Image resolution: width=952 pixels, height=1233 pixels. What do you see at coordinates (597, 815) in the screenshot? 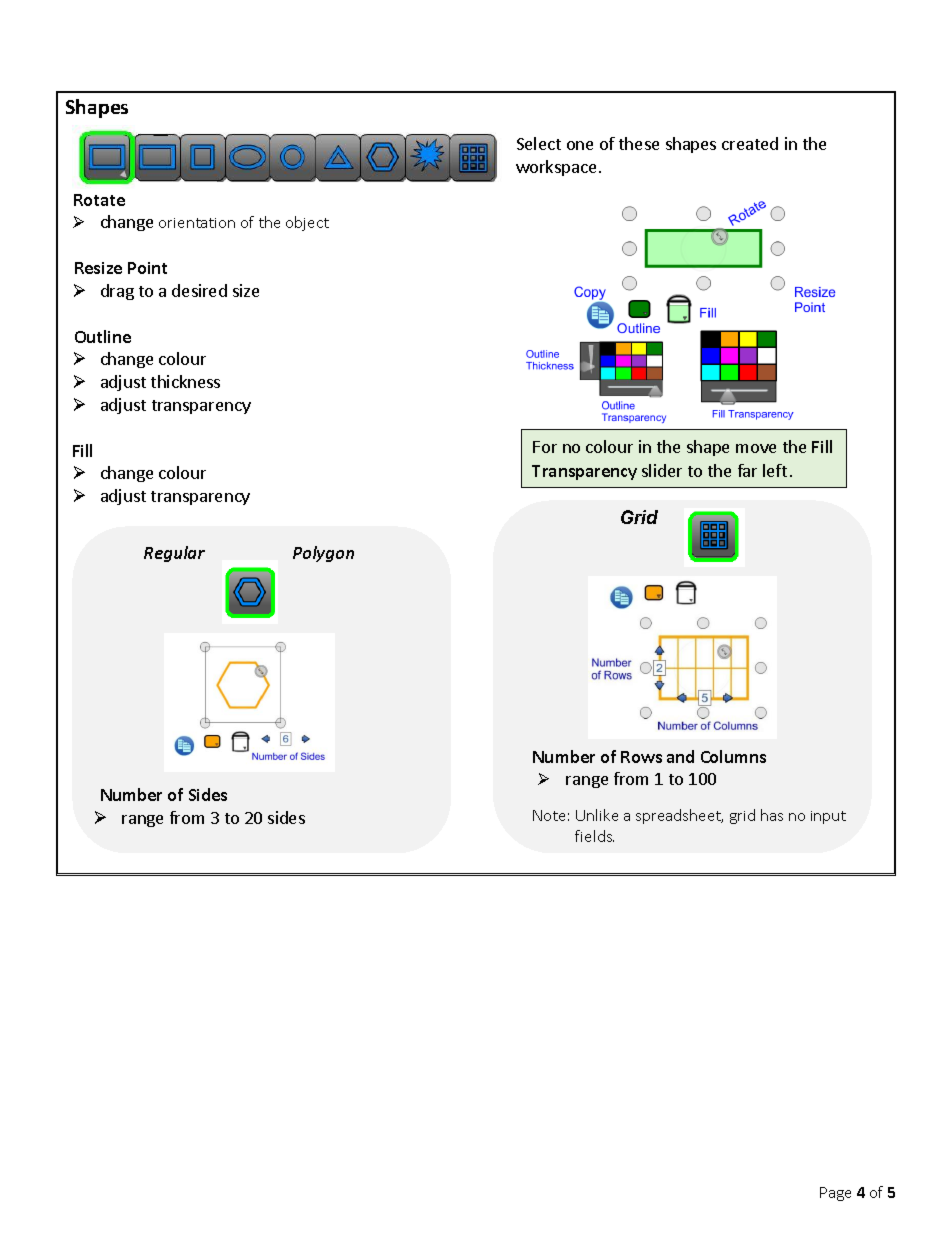
I see `Unlike` at bounding box center [597, 815].
